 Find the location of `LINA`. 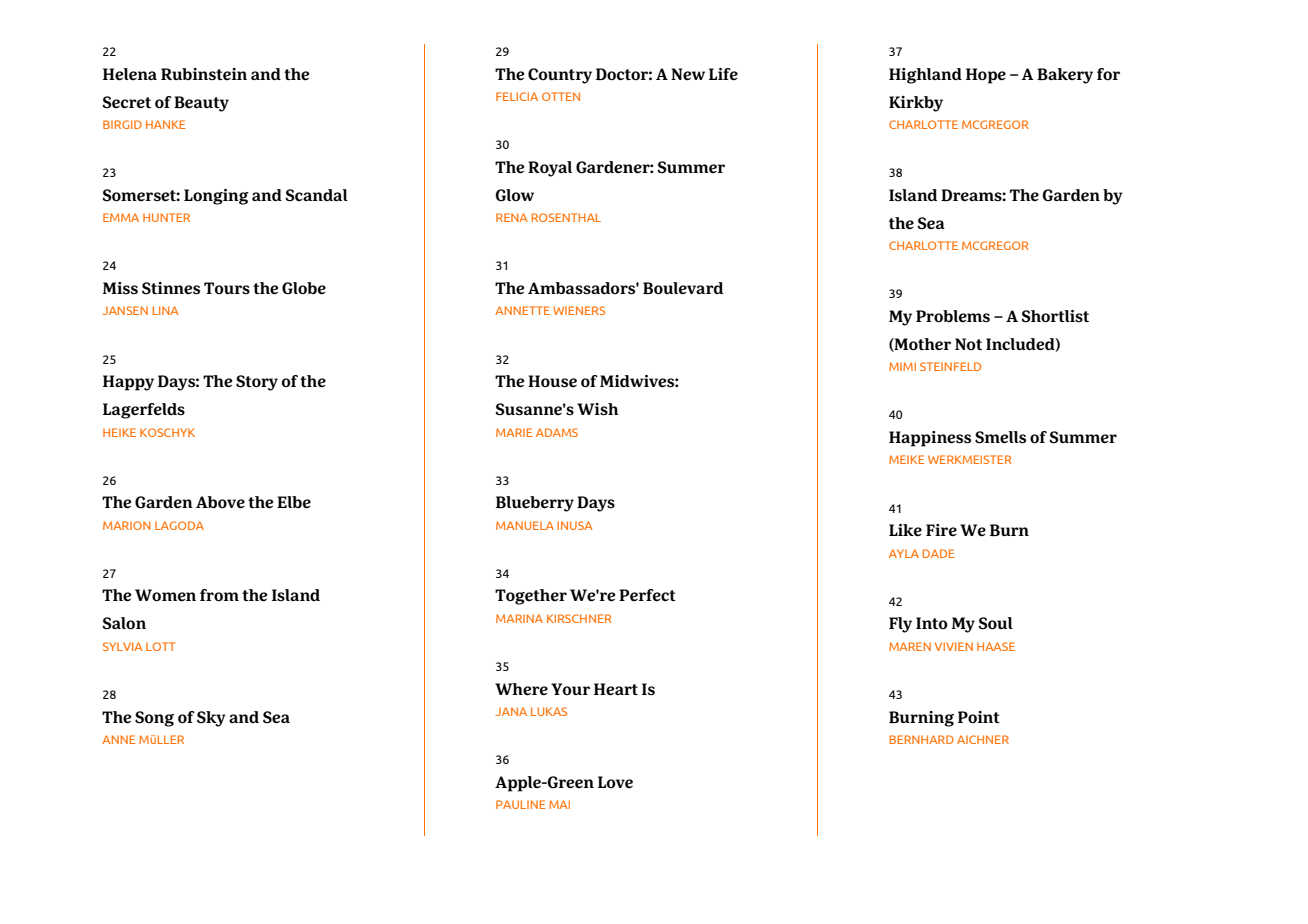

LINA is located at coordinates (165, 310).
